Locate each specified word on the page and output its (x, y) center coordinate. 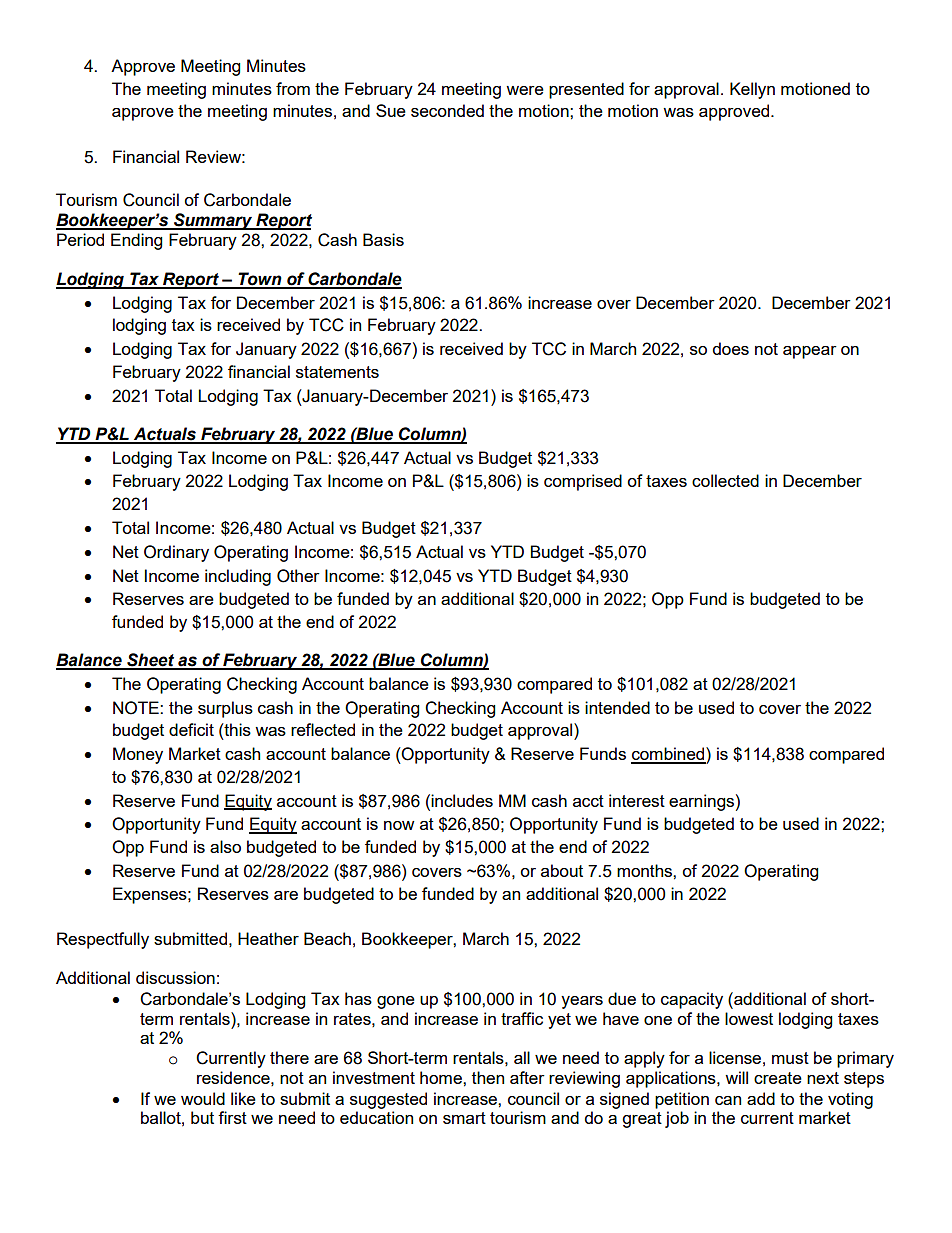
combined (669, 755)
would (203, 1098)
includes (461, 800)
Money (138, 755)
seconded (447, 110)
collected (725, 480)
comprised (583, 482)
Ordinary (176, 553)
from (293, 88)
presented (586, 90)
